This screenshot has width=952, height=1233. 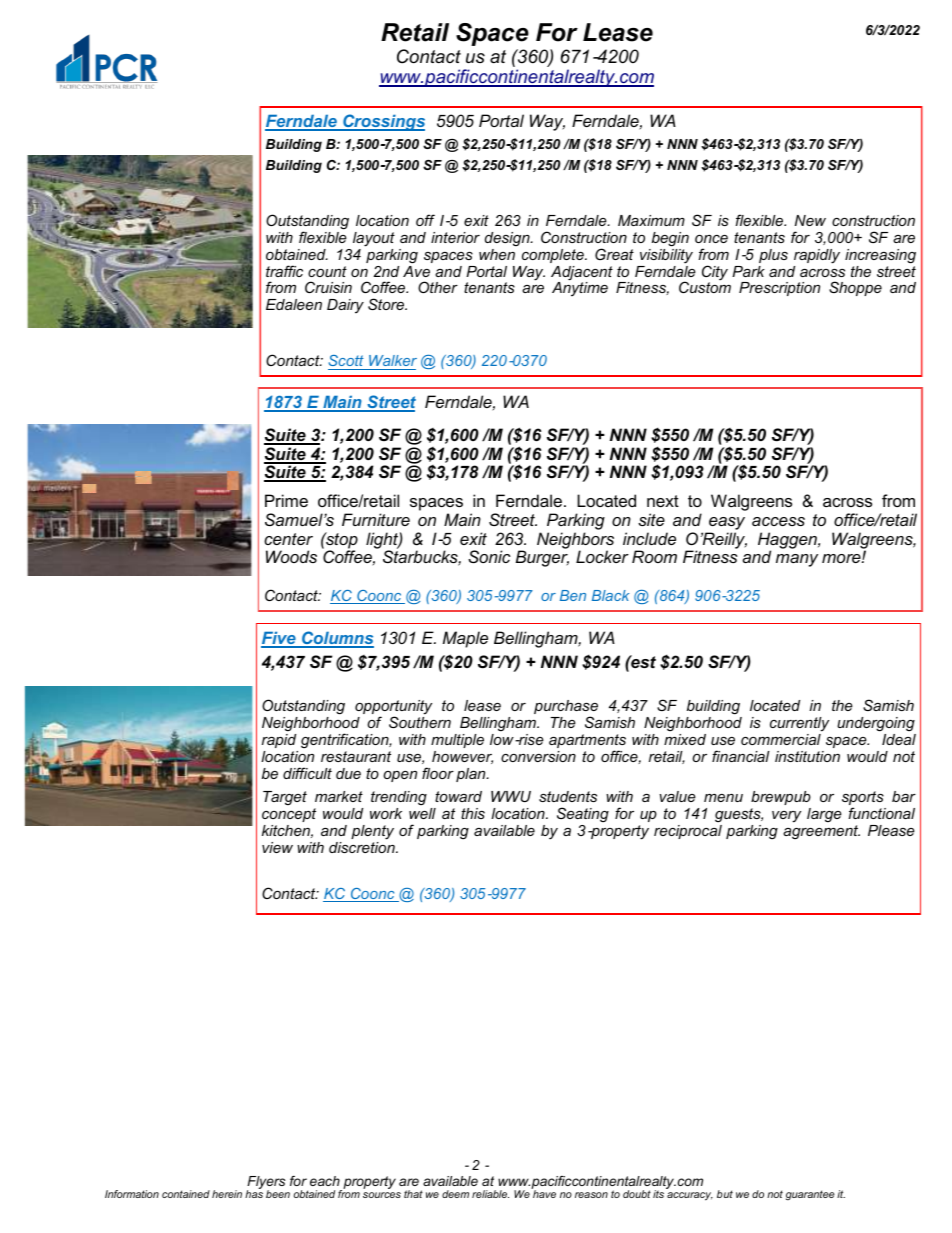 I want to click on herein, so click(x=227, y=1194).
